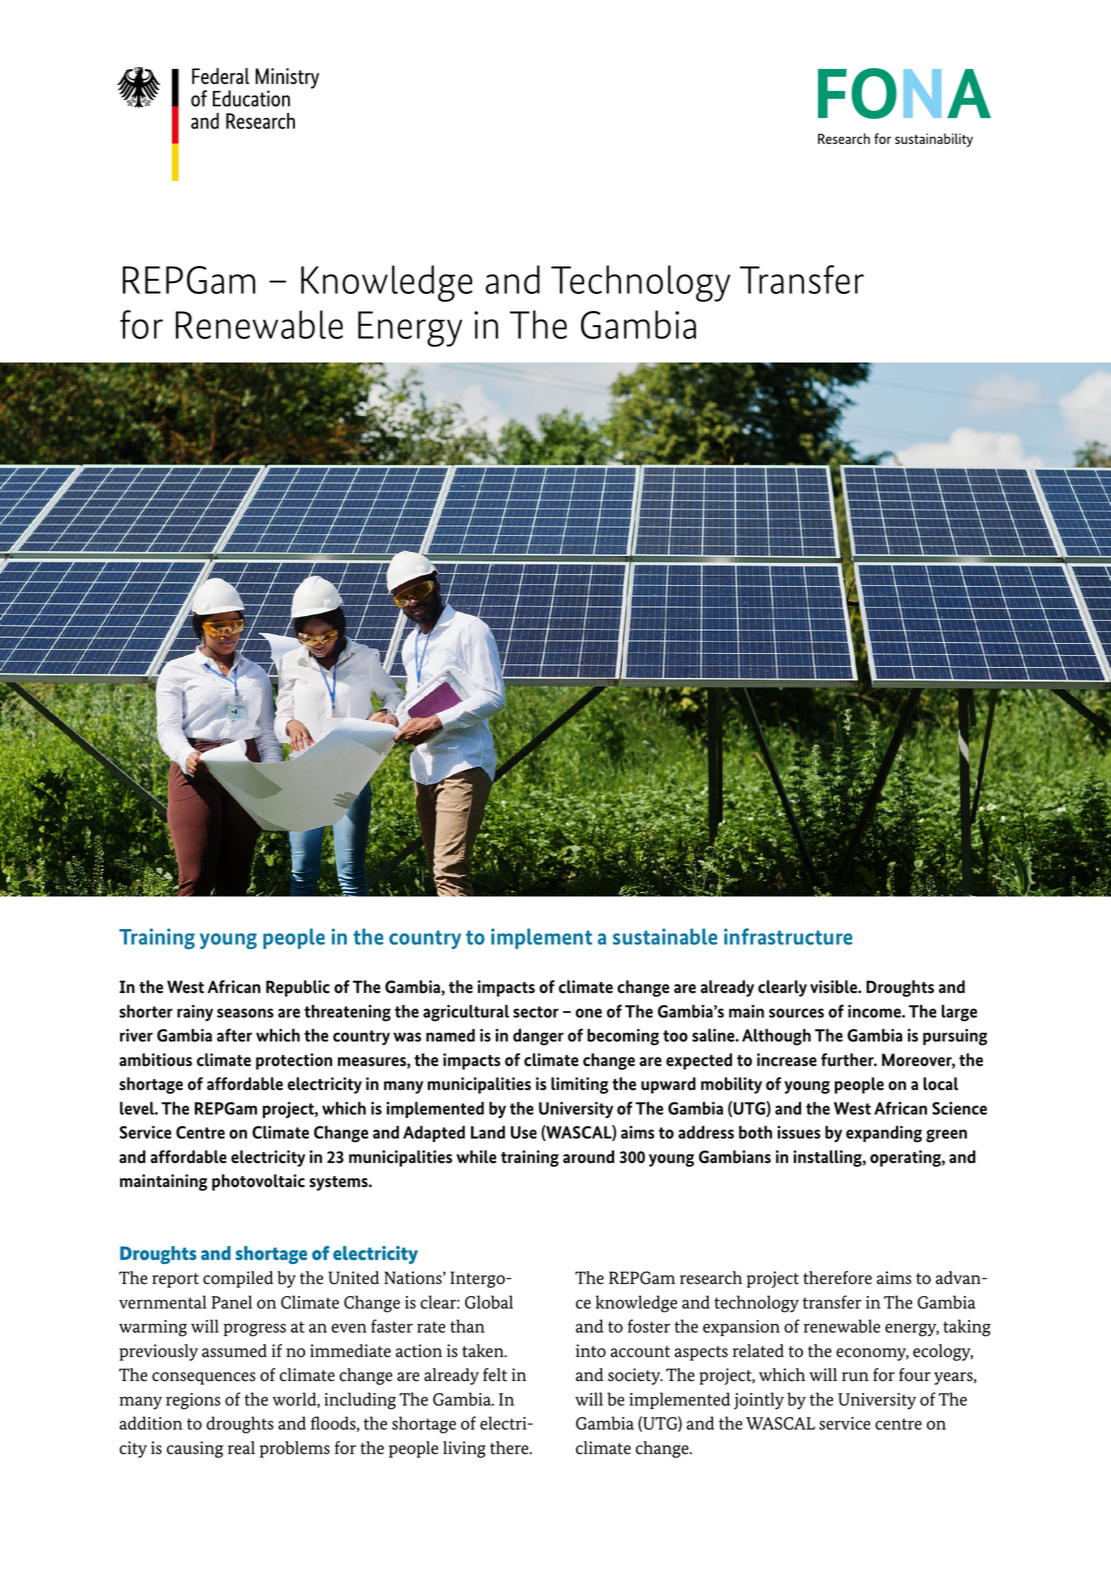 This image has width=1111, height=1571. What do you see at coordinates (588, 1157) in the image?
I see `around` at bounding box center [588, 1157].
